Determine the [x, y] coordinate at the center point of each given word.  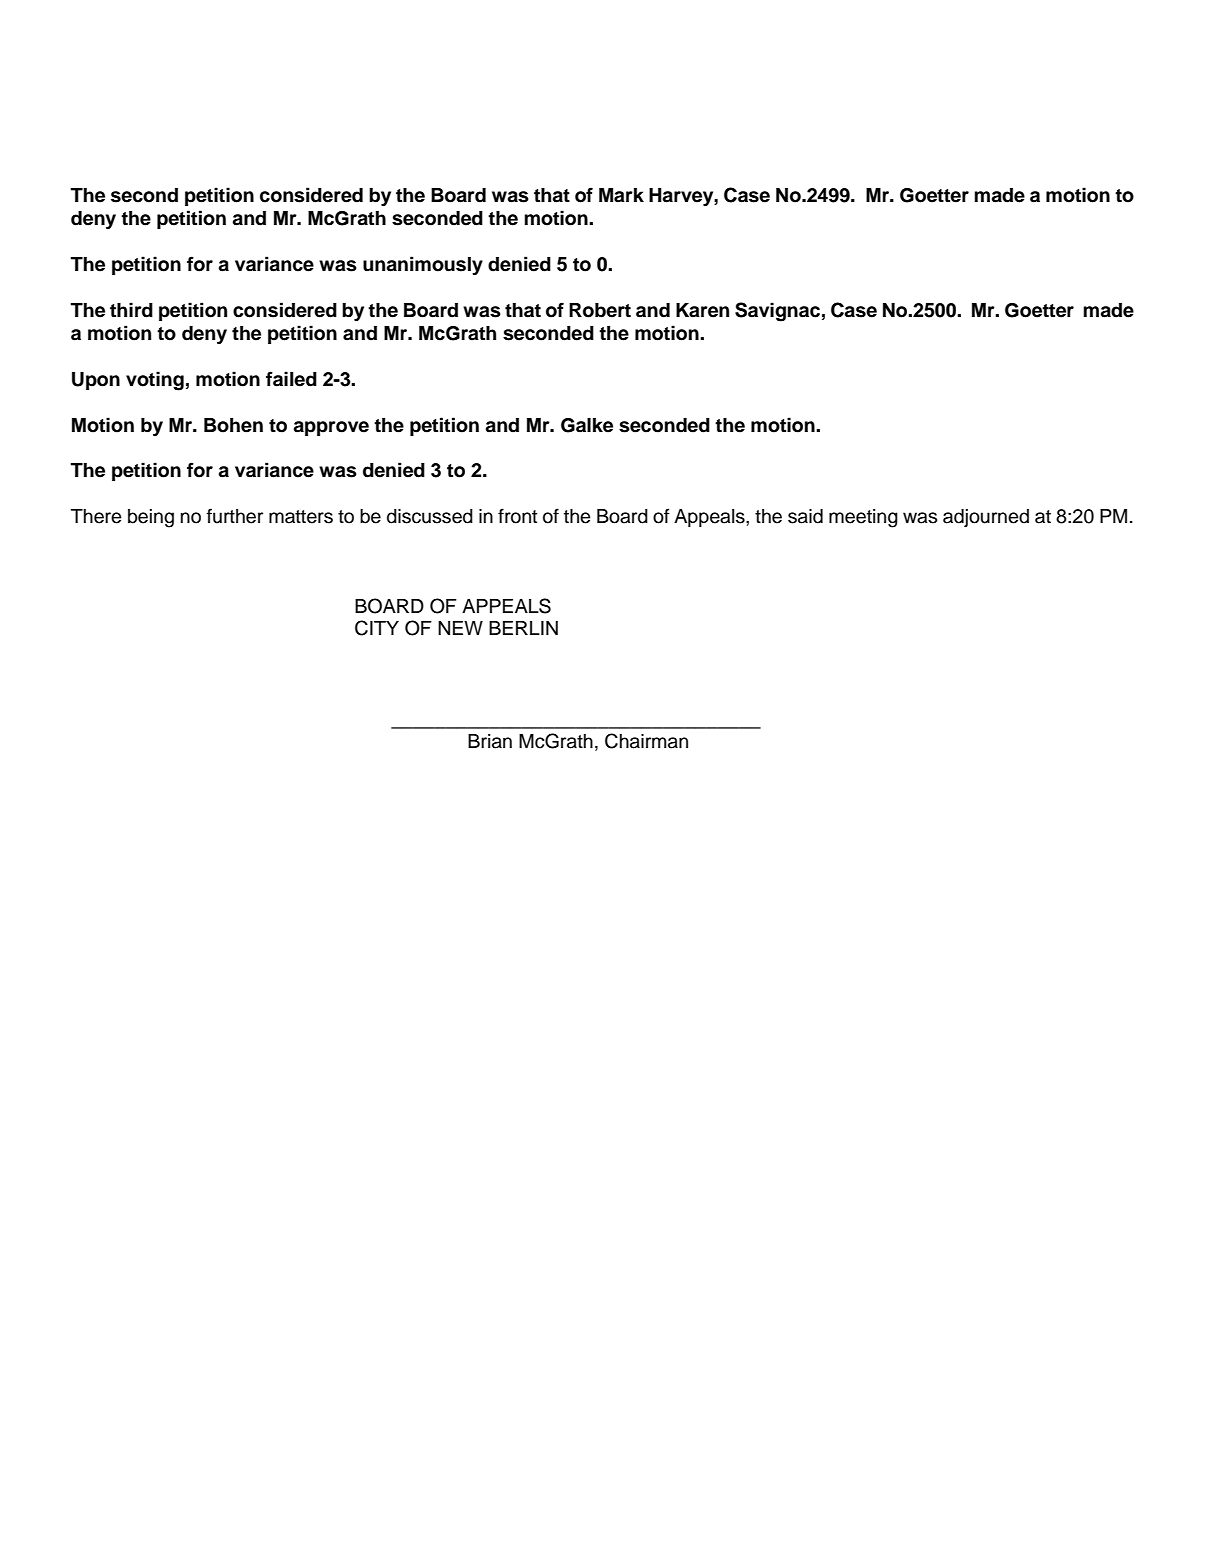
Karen [702, 310]
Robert [600, 310]
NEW [460, 628]
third [131, 310]
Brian [490, 741]
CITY [377, 628]
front [517, 516]
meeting [863, 518]
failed [291, 379]
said [805, 516]
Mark [621, 195]
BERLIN [523, 628]
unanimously [423, 265]
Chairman [646, 741]
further [235, 516]
